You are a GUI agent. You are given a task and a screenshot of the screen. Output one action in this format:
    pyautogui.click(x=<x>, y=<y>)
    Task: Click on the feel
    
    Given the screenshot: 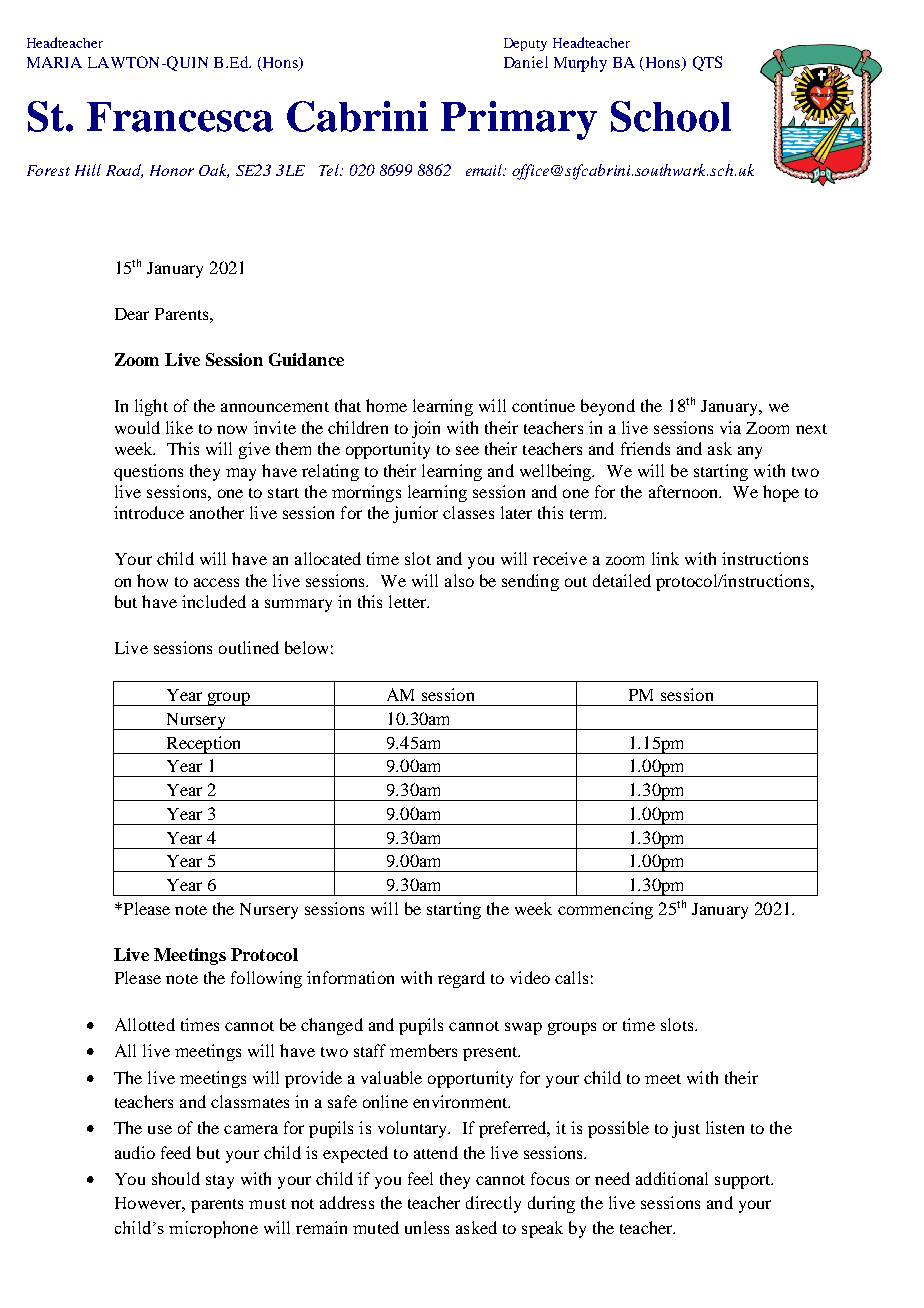 What is the action you would take?
    pyautogui.click(x=420, y=1178)
